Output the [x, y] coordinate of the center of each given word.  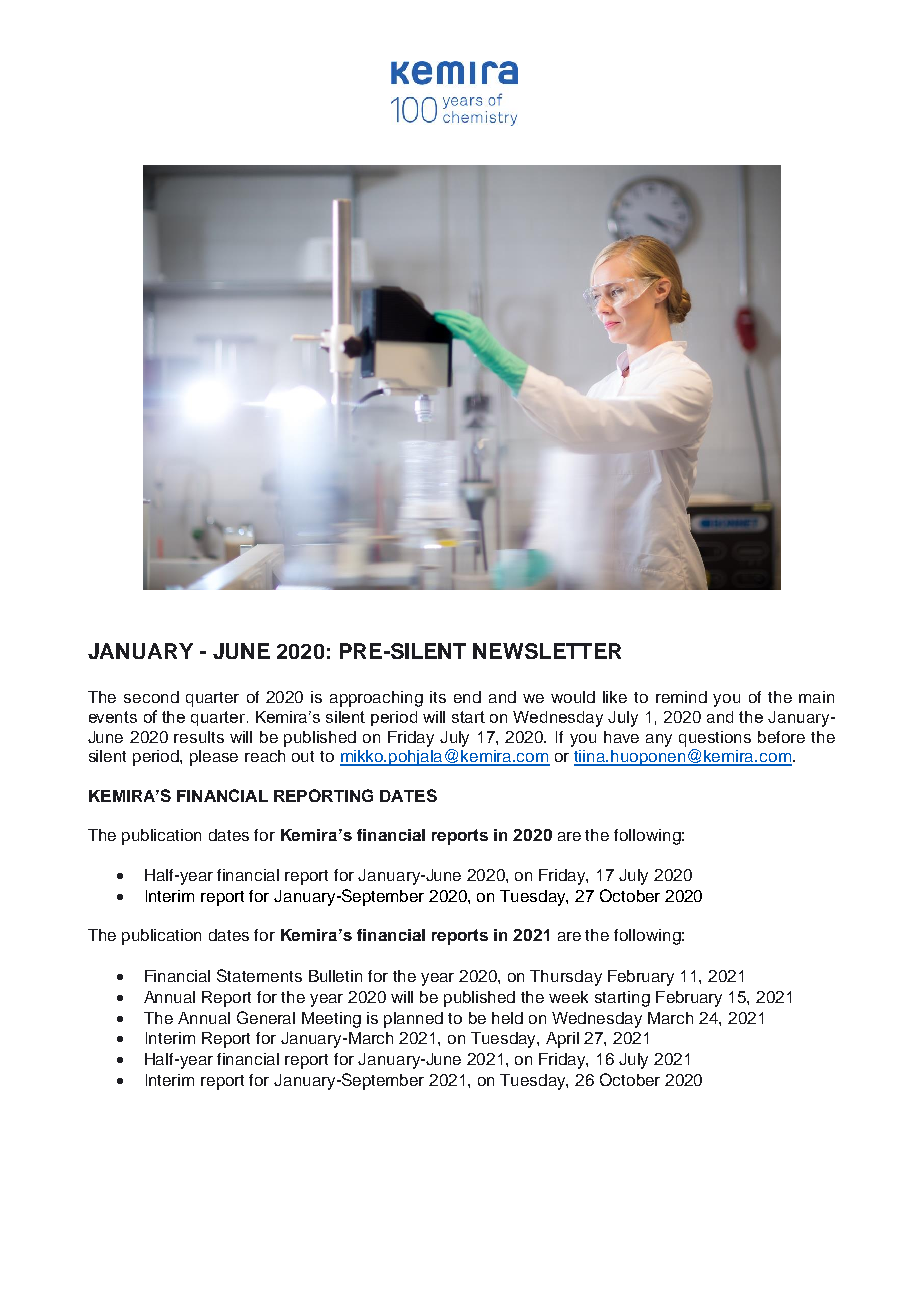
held [507, 1018]
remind [681, 697]
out [303, 756]
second [151, 697]
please [214, 758]
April [562, 1040]
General [266, 1017]
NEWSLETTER [547, 651]
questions [715, 739]
